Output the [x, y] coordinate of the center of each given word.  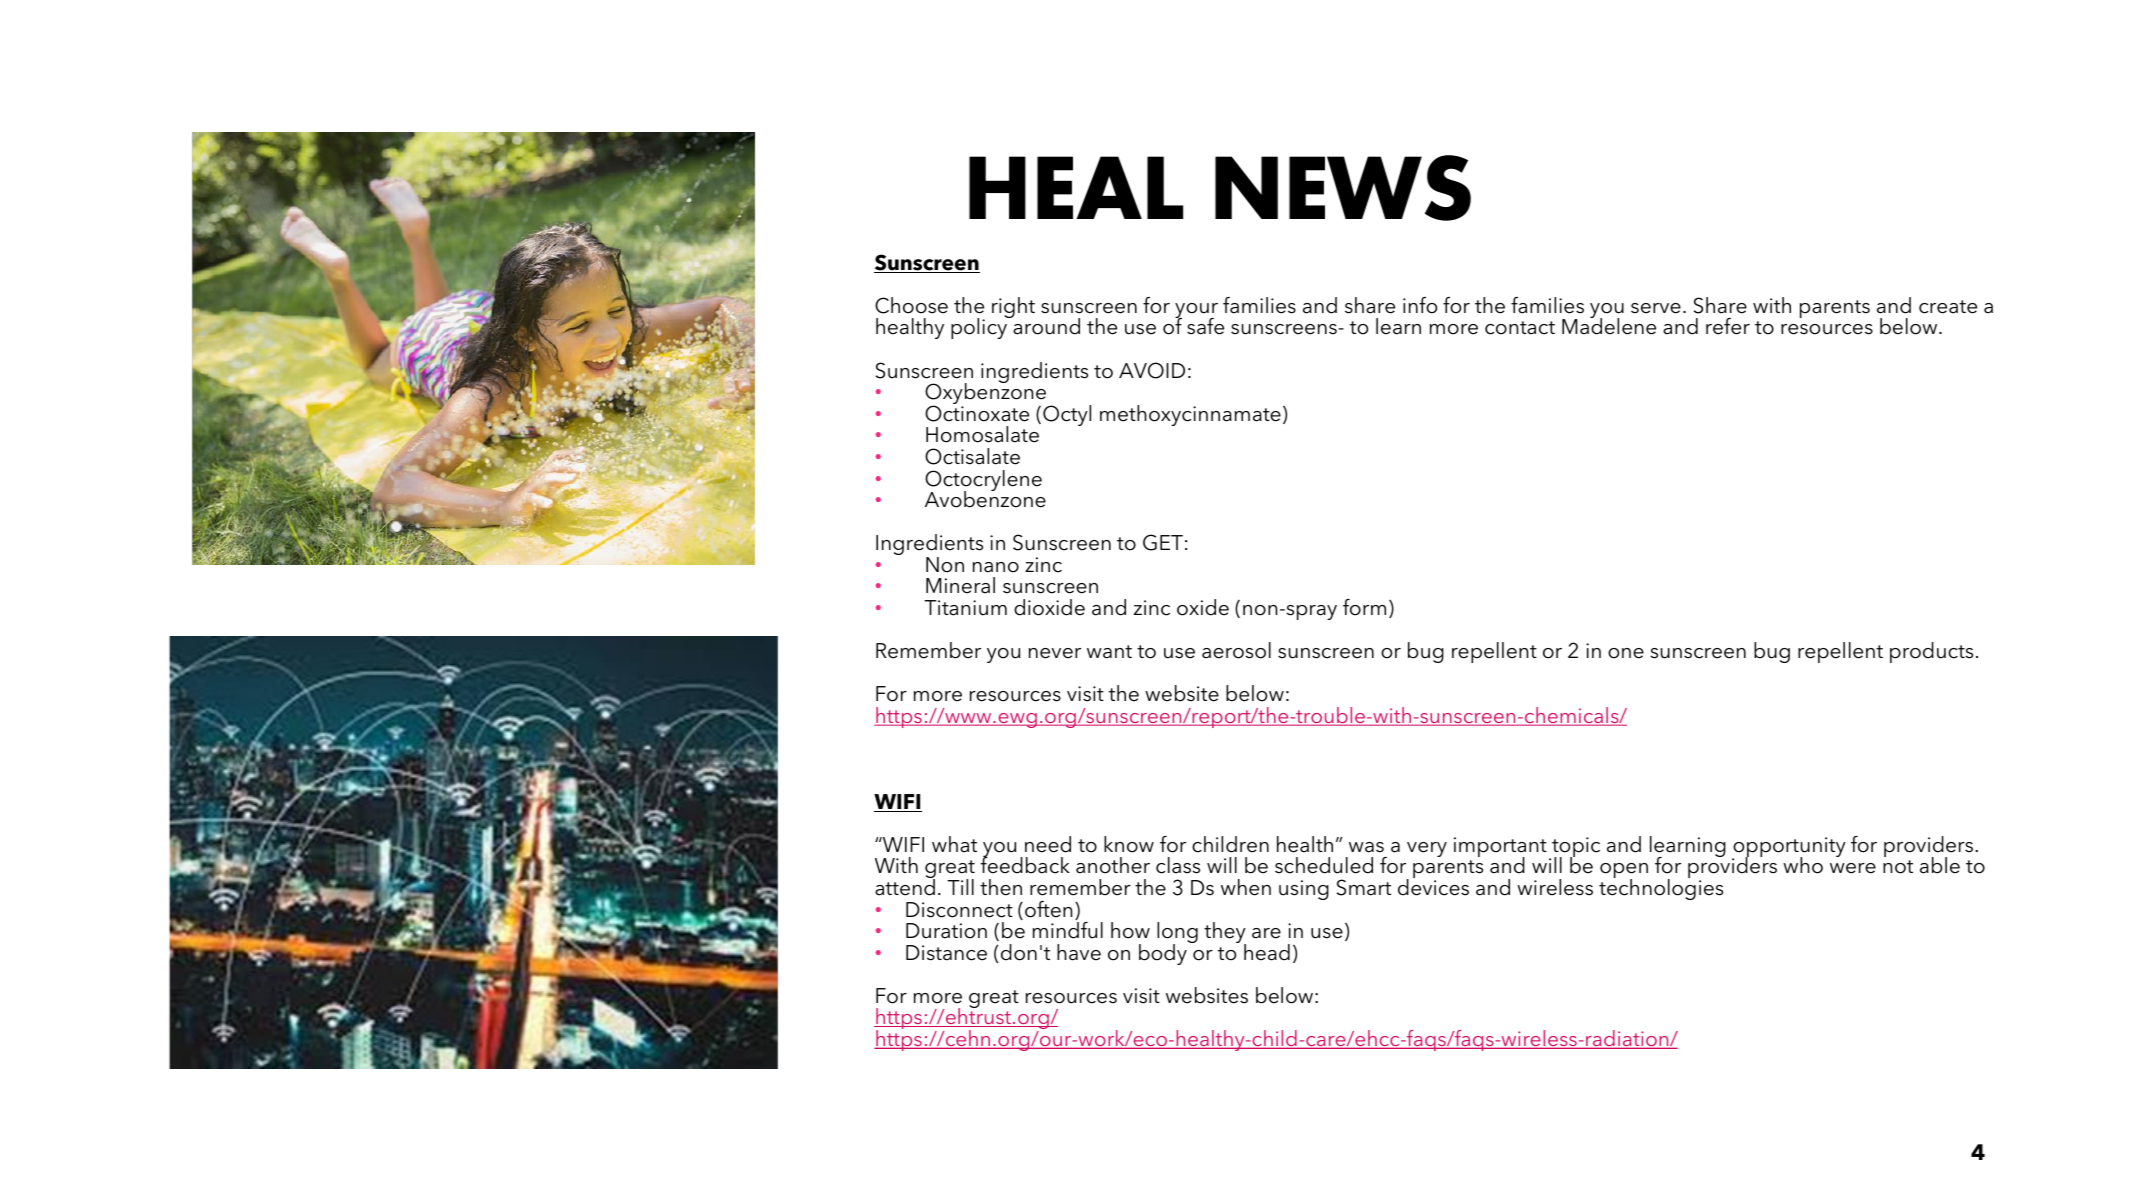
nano [996, 567]
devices [1433, 886]
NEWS [1343, 188]
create [1948, 307]
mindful [1068, 930]
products [1931, 652]
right [1013, 307]
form [1364, 607]
